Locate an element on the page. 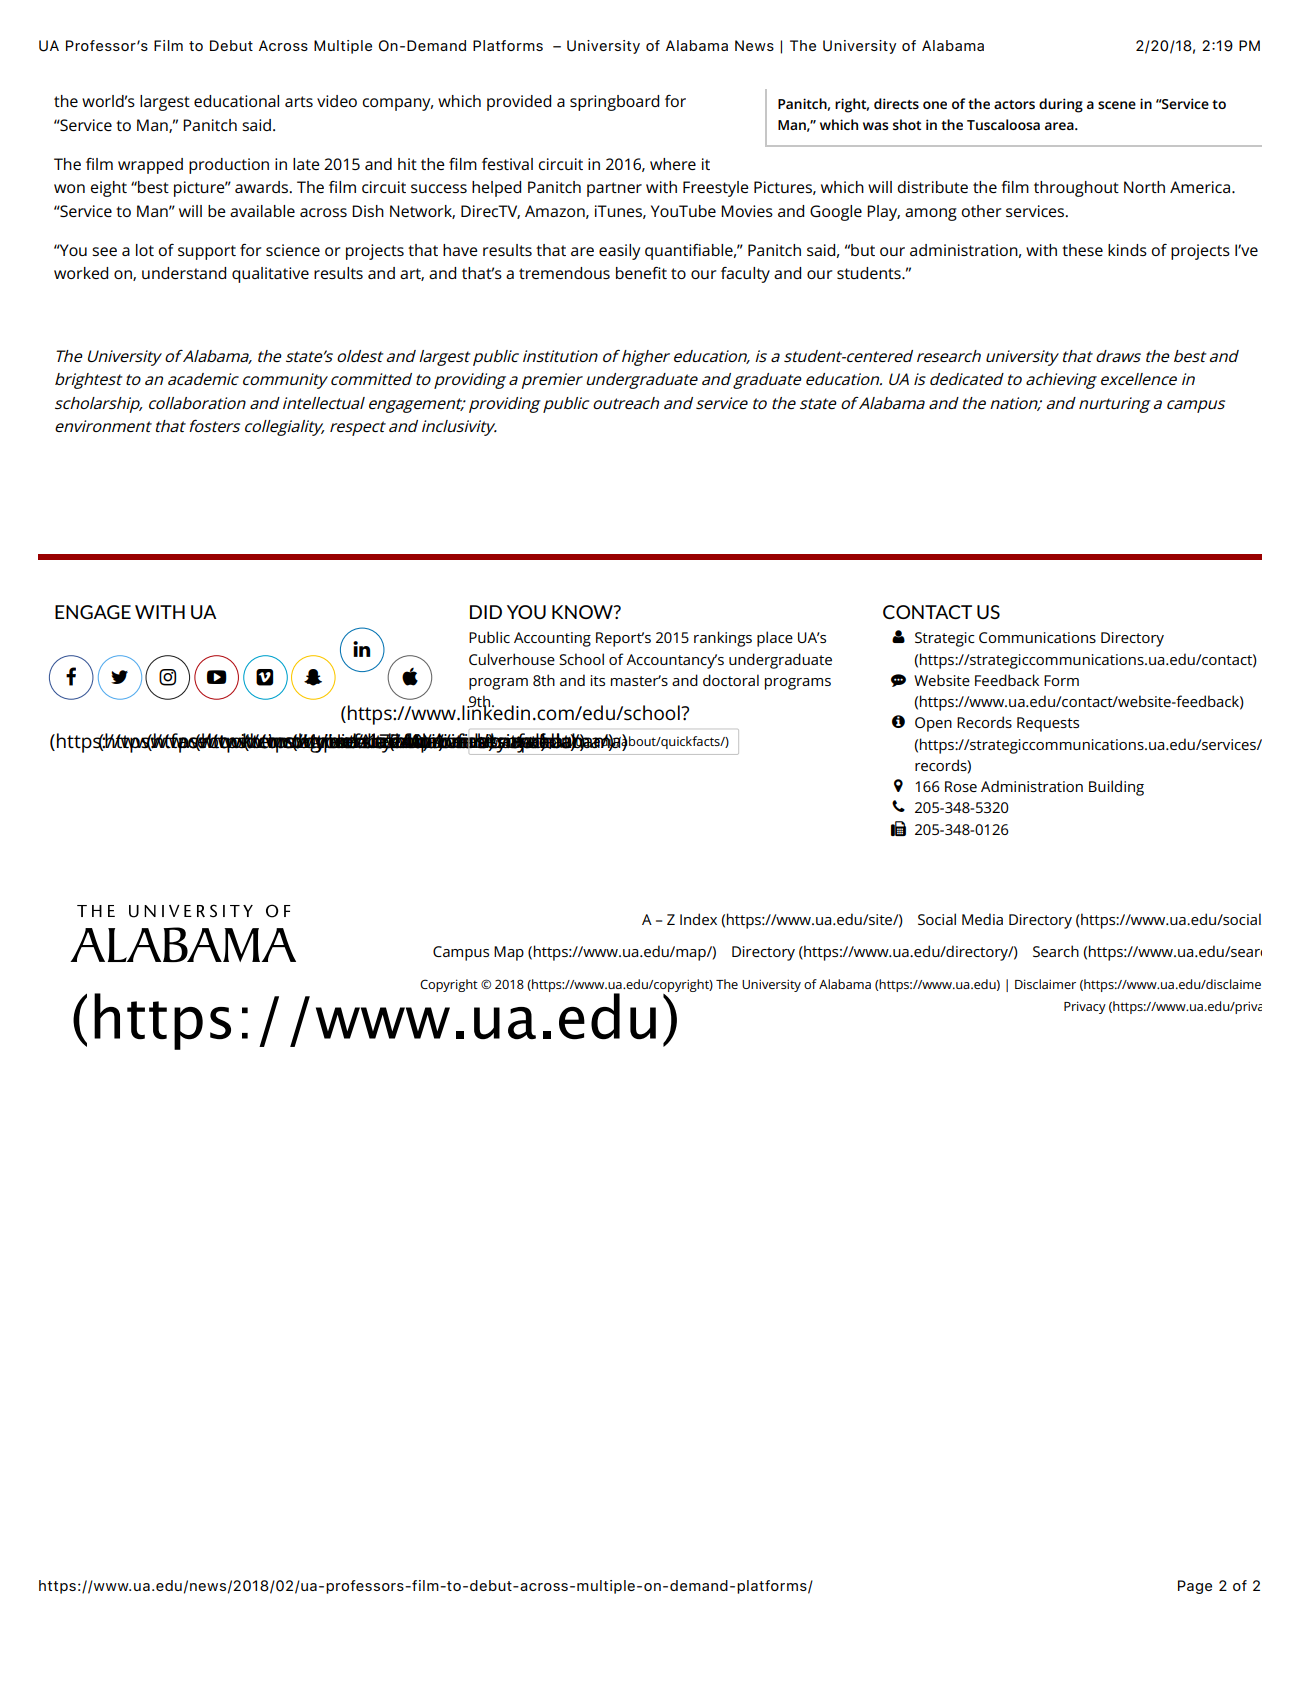  Page is located at coordinates (1195, 1587).
